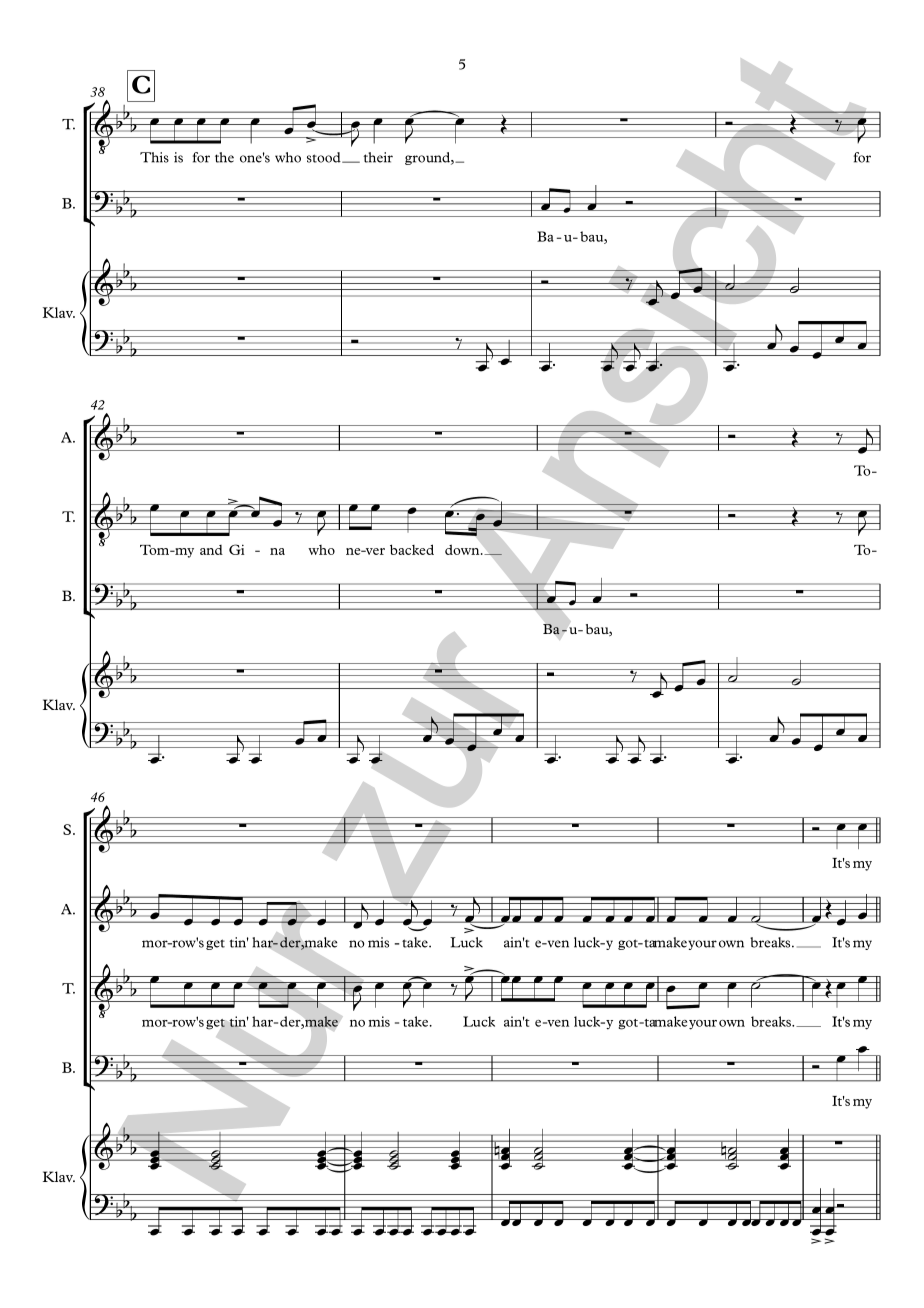 The image size is (924, 1308). I want to click on down, so click(463, 549).
